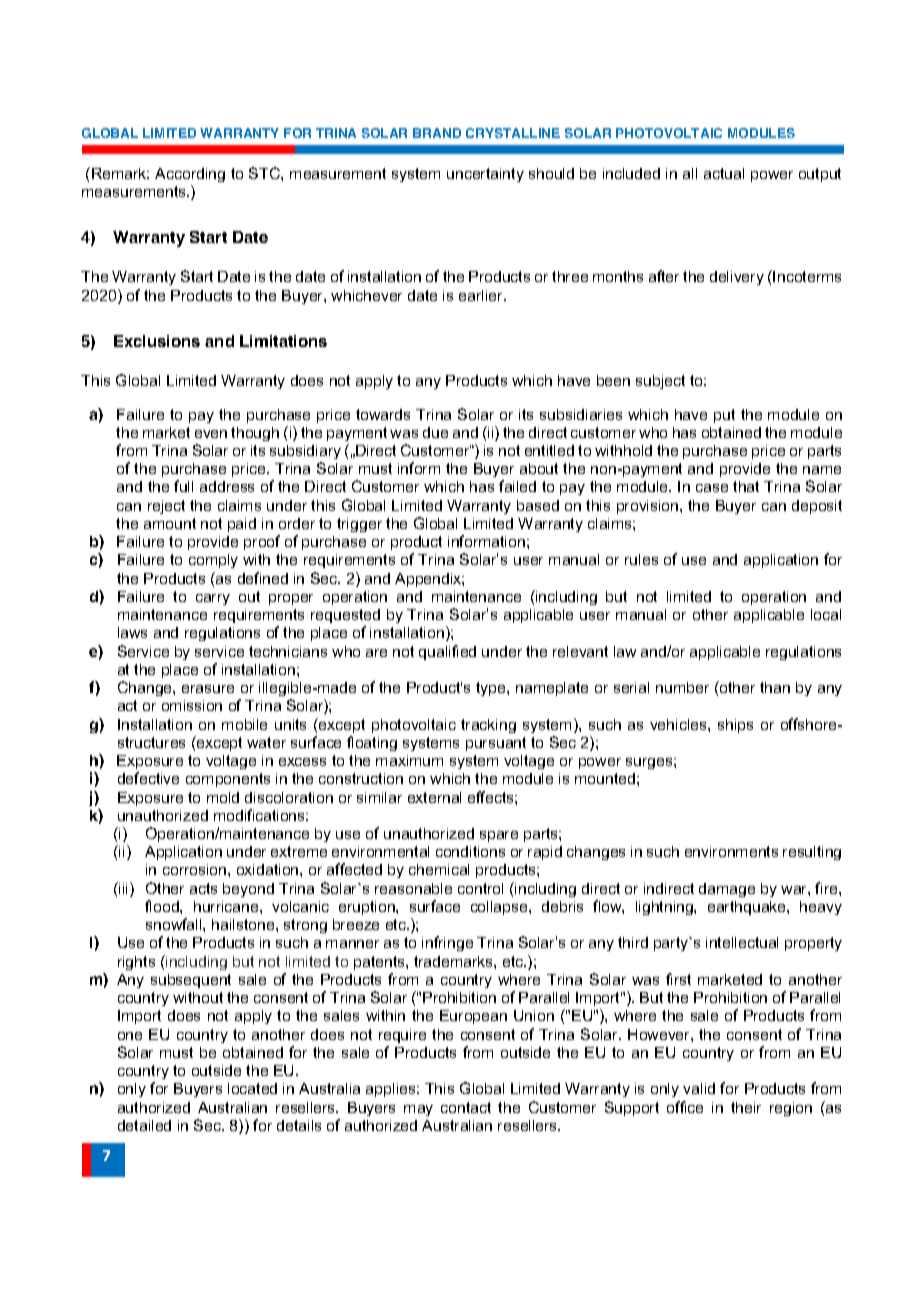  What do you see at coordinates (252, 1088) in the image?
I see `located` at bounding box center [252, 1088].
